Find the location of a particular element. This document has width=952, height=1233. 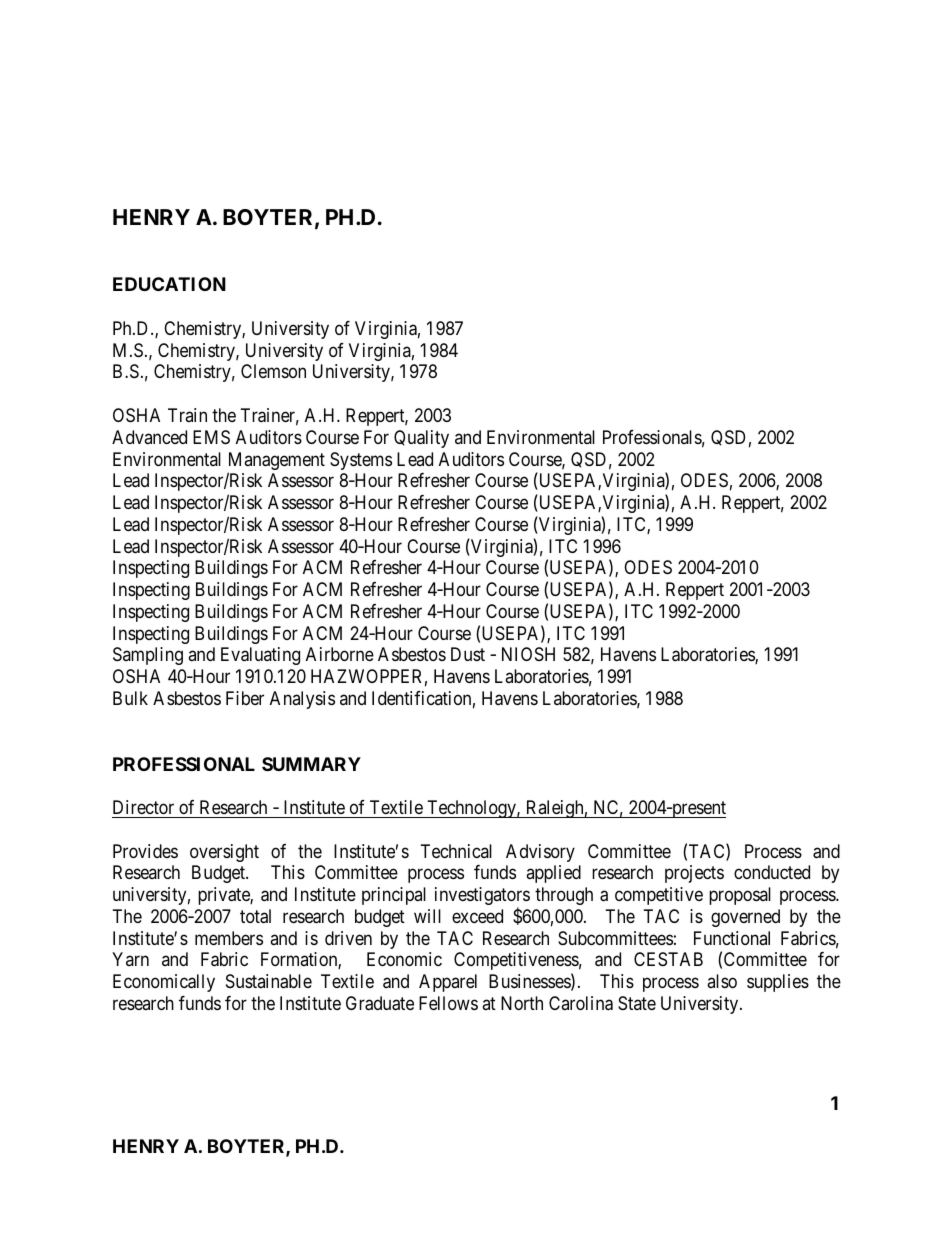

Quality is located at coordinates (421, 439).
